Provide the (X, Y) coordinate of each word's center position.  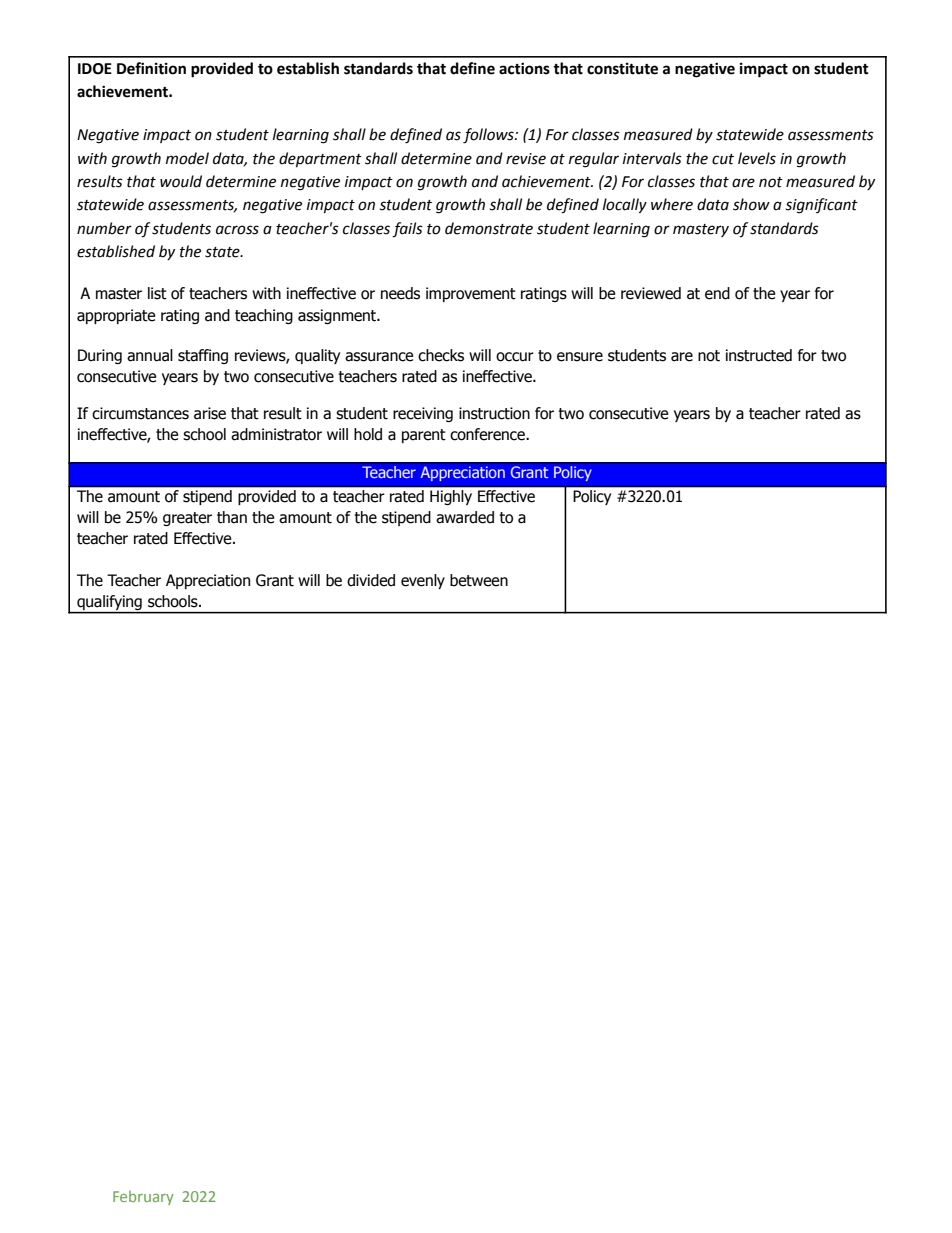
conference (488, 434)
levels (757, 158)
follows (489, 136)
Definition (151, 68)
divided (371, 580)
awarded (465, 517)
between (479, 580)
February (143, 1197)
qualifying (109, 604)
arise (210, 413)
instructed (759, 355)
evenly (423, 581)
